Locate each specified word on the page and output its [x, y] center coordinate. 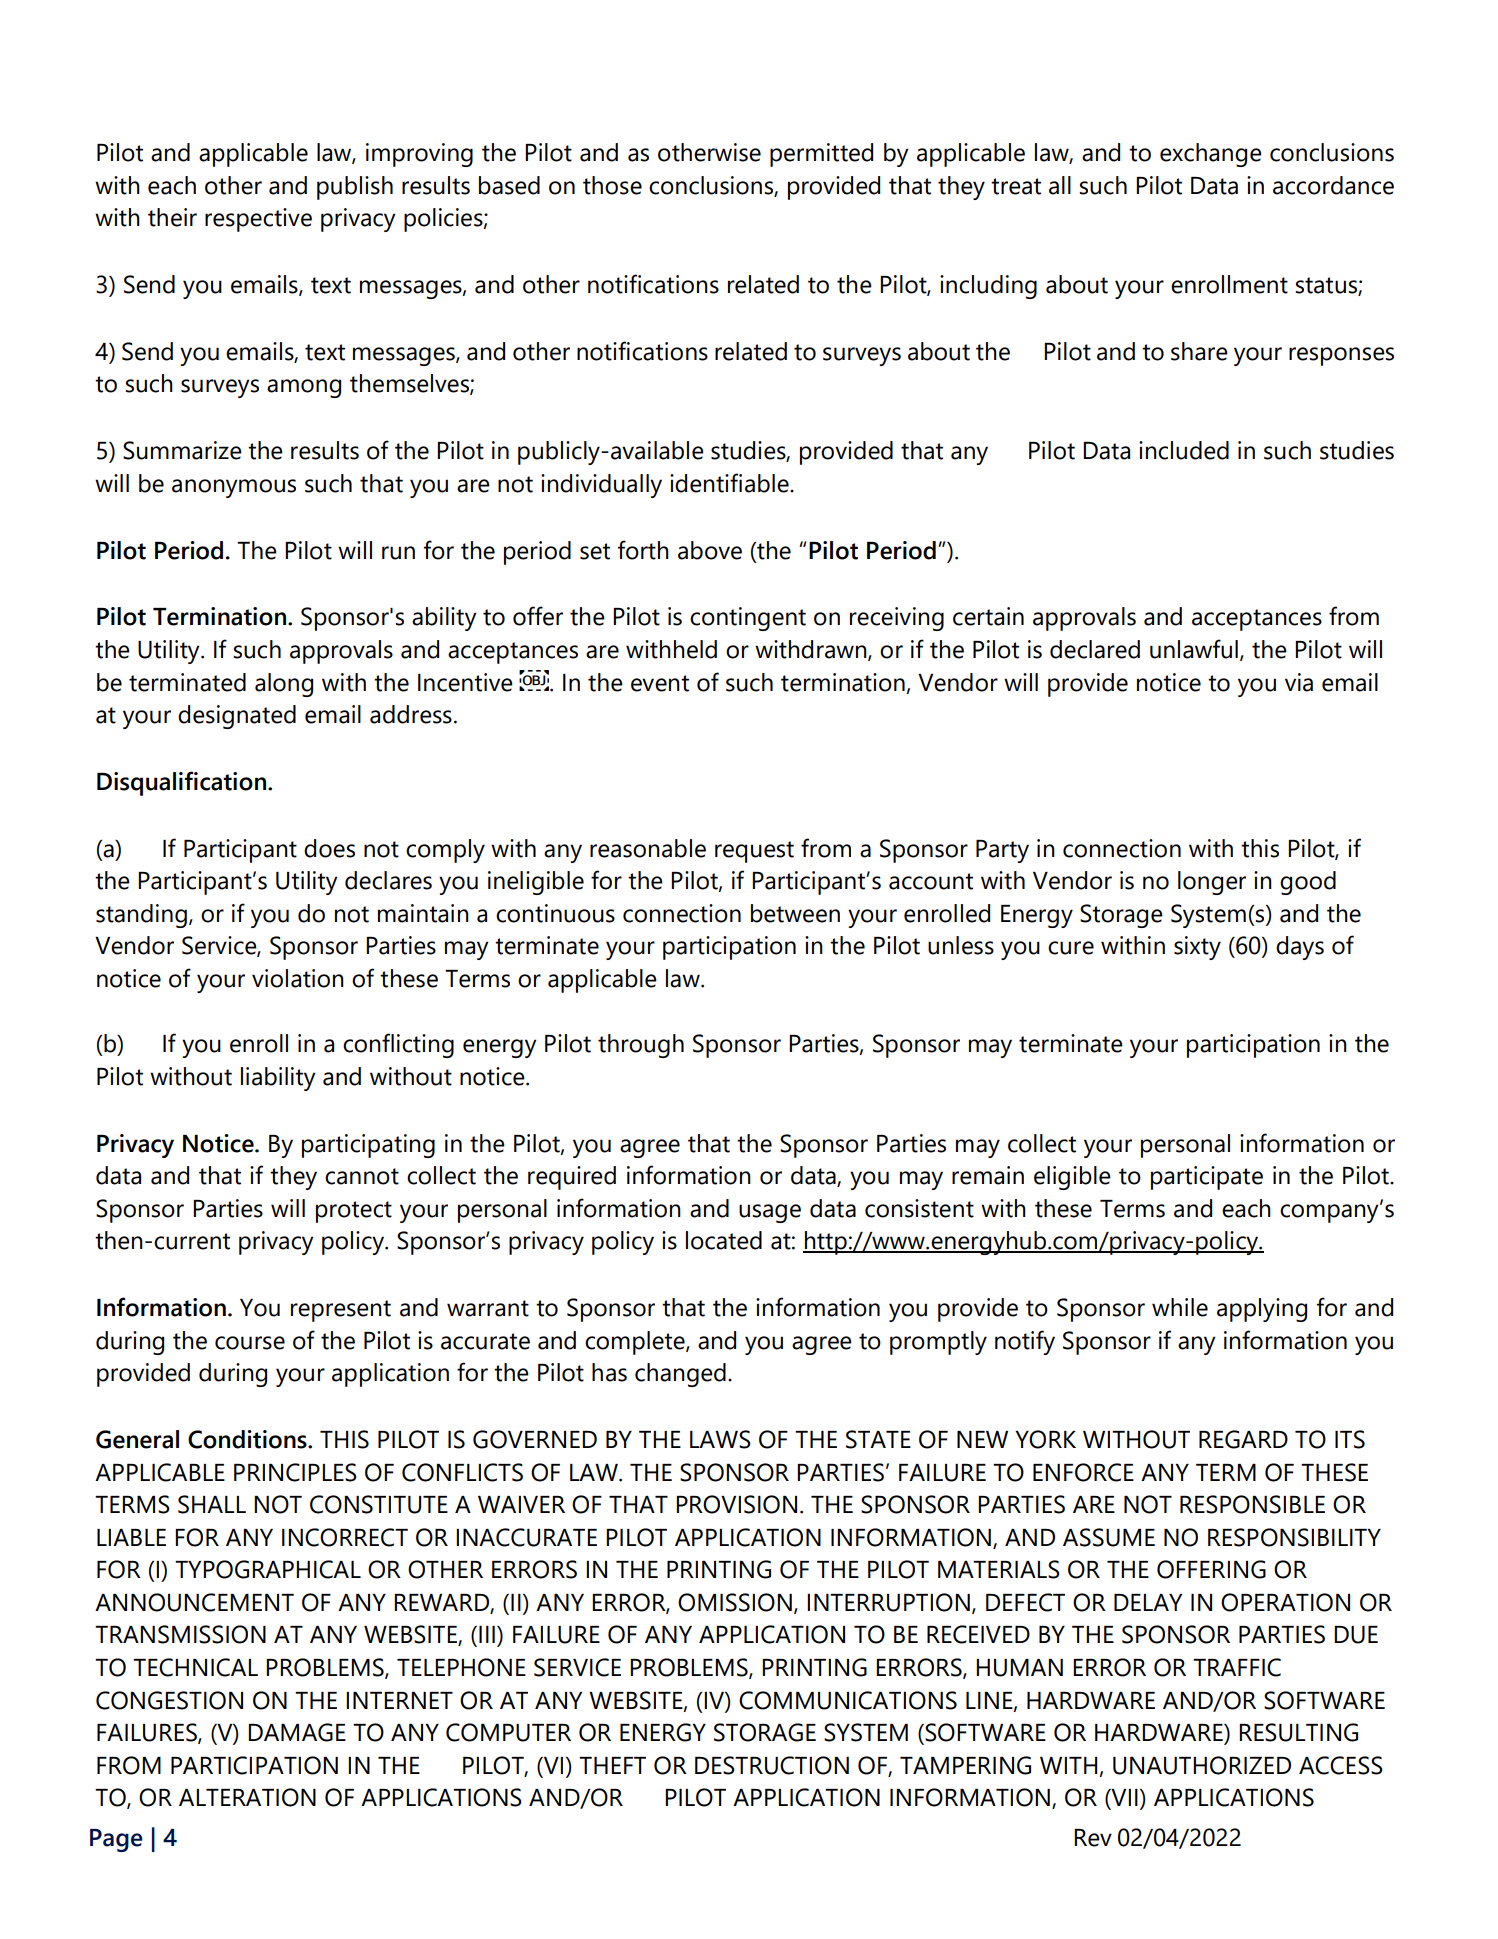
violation [298, 978]
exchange [1211, 155]
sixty [1197, 948]
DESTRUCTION [772, 1765]
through [641, 1046]
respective [258, 220]
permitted [821, 155]
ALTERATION [247, 1797]
